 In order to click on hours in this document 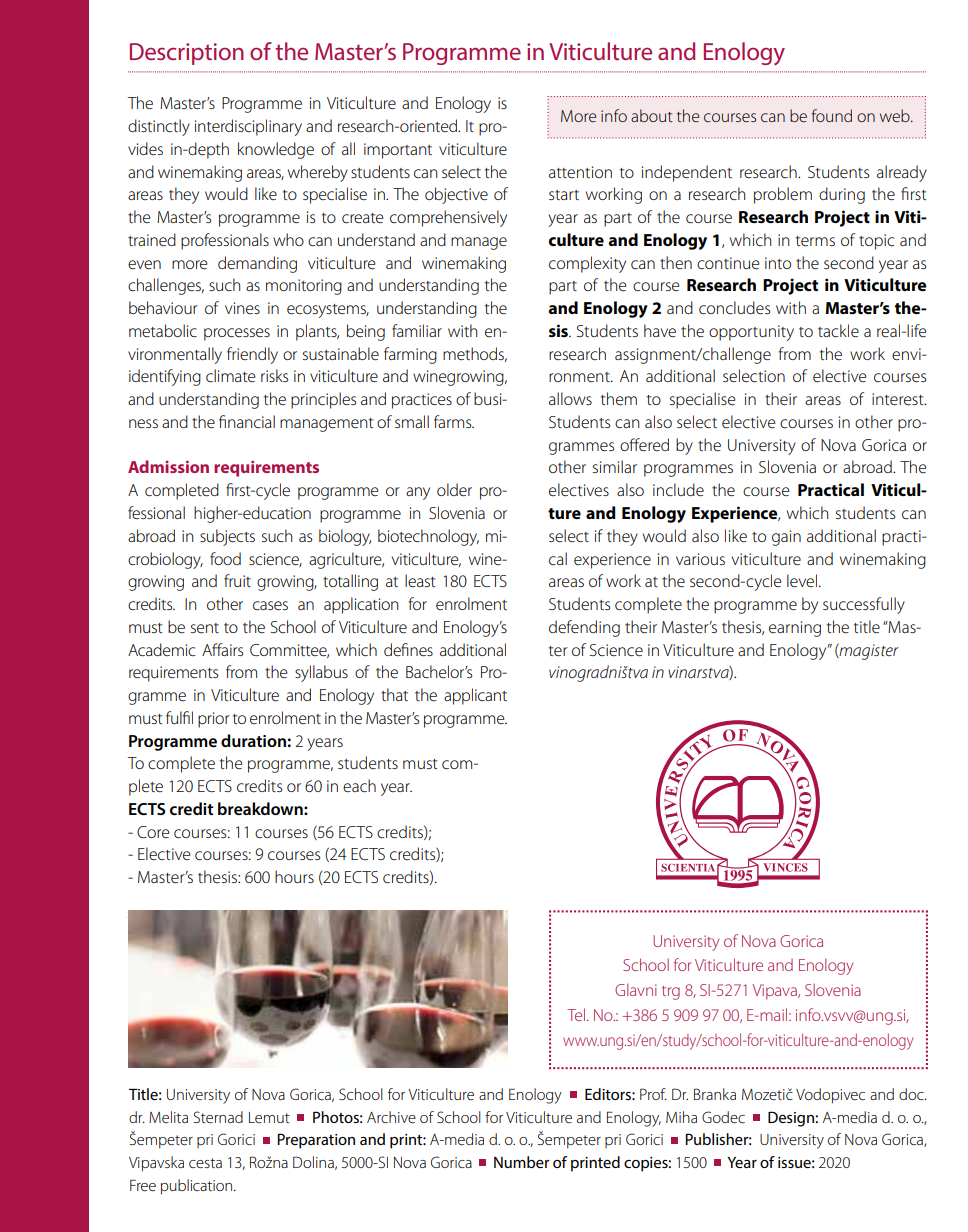, I will do `click(294, 876)`.
